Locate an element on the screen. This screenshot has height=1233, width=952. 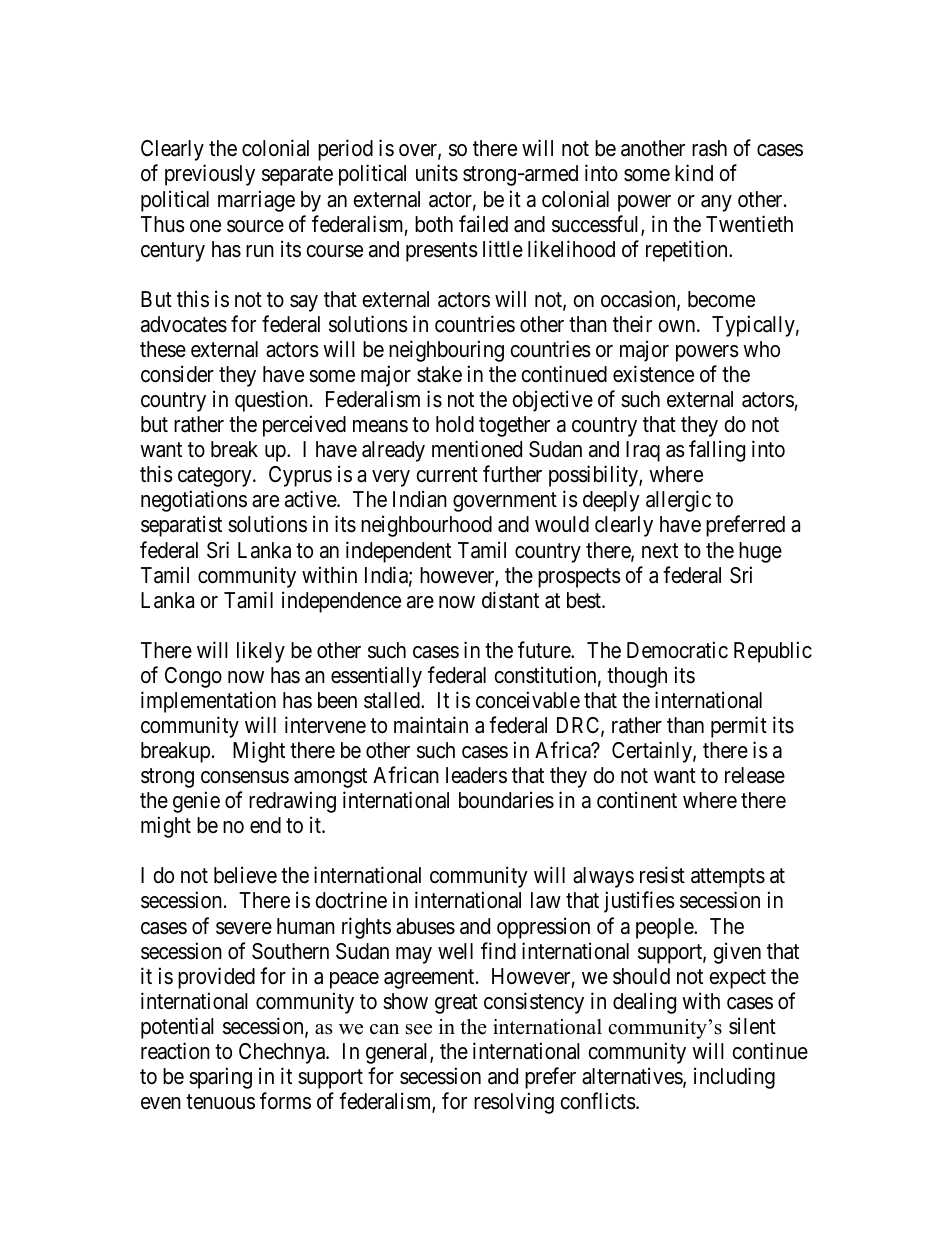
previously is located at coordinates (210, 175).
